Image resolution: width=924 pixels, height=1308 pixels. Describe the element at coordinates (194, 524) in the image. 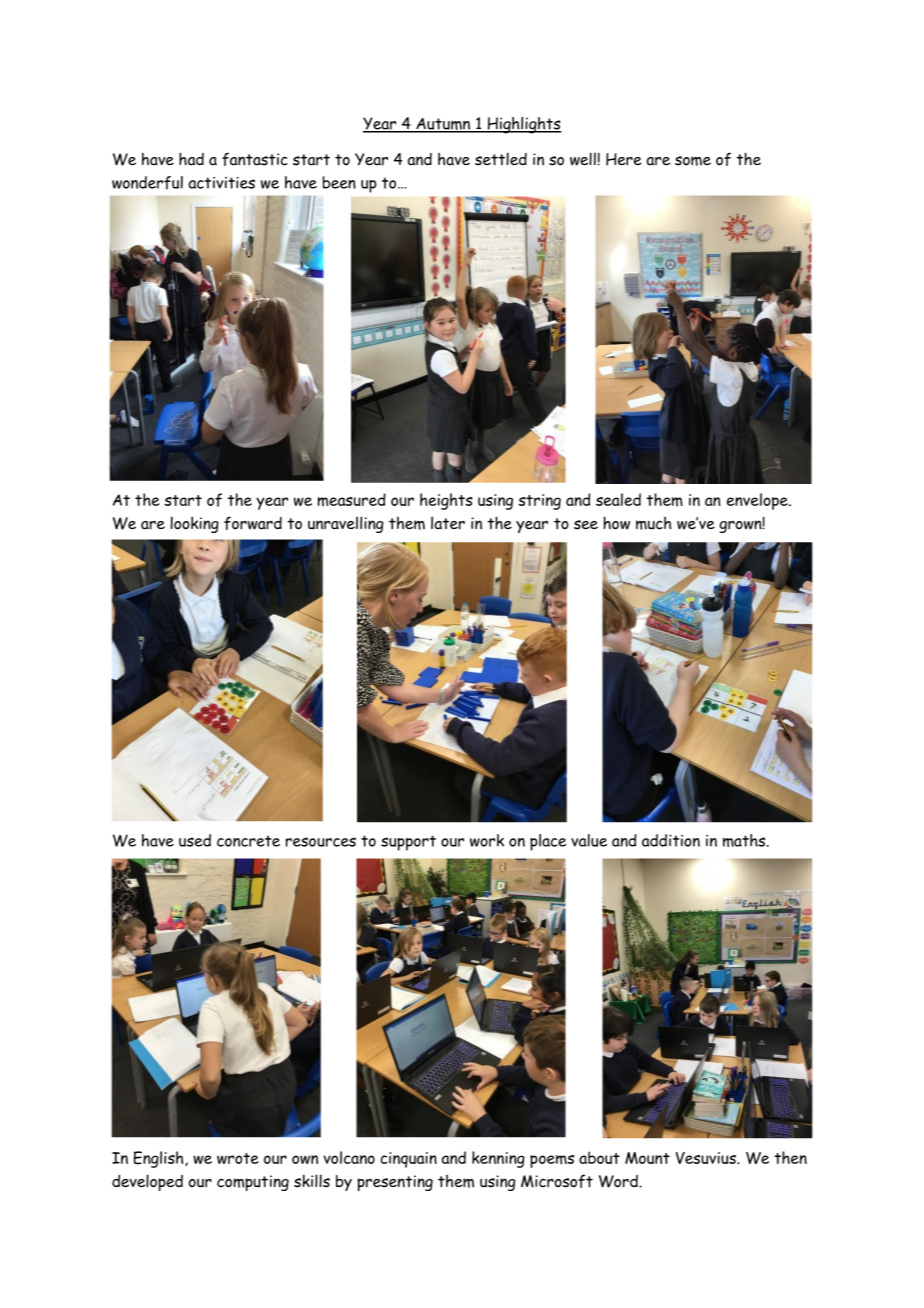

I see `looking` at that location.
